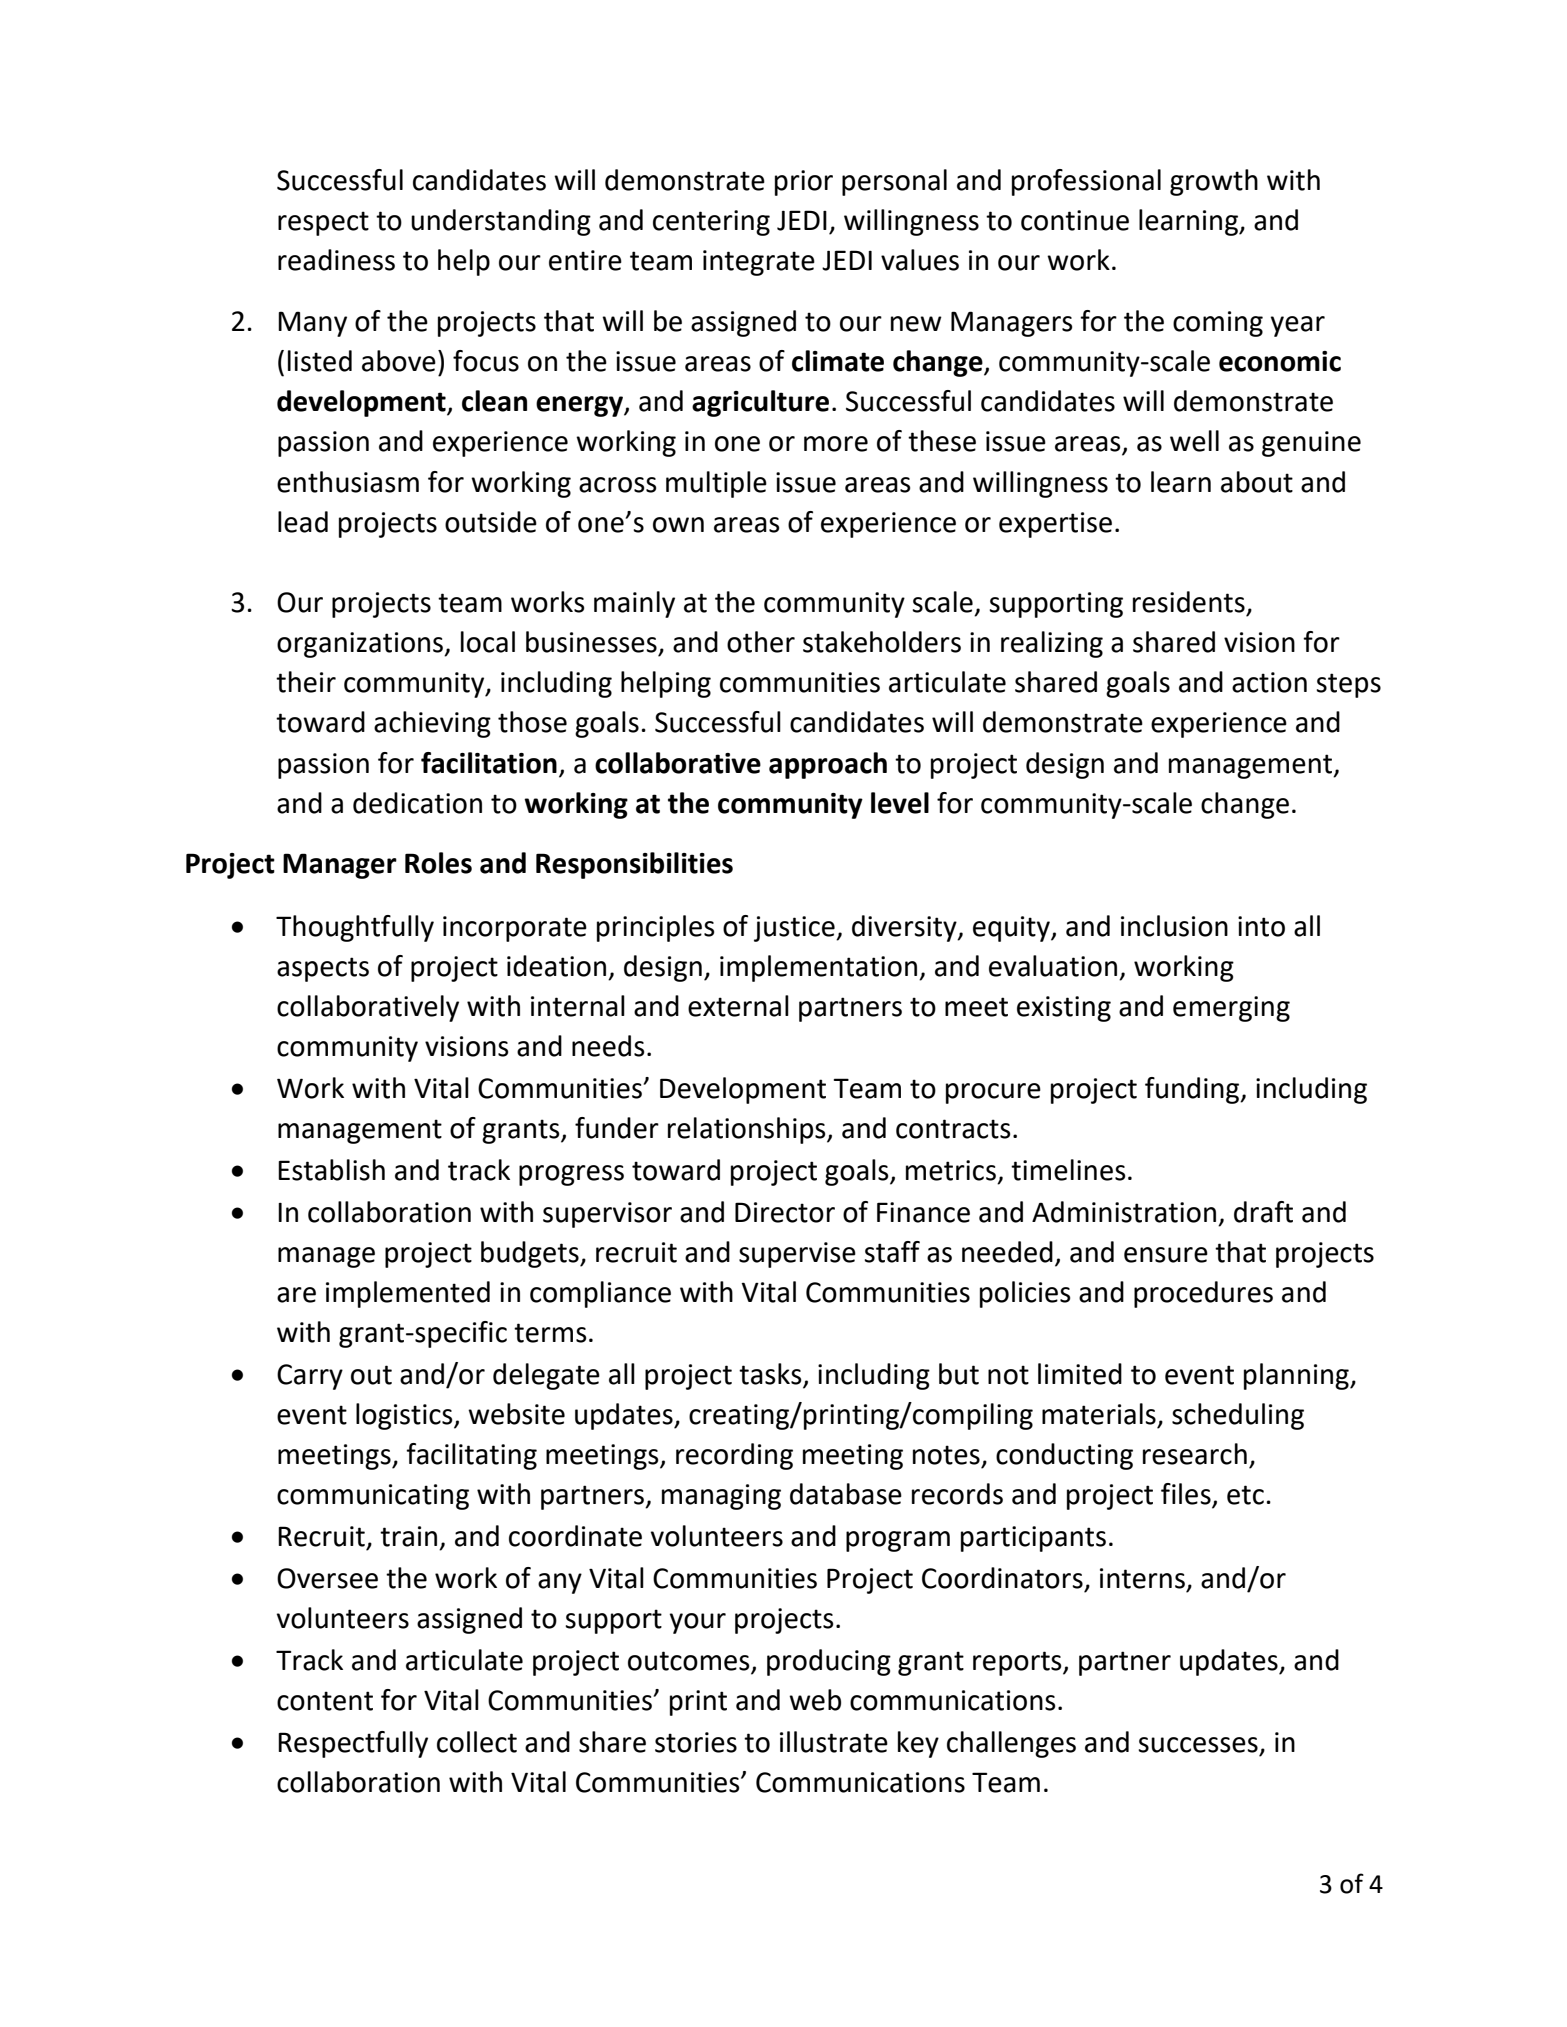 Image resolution: width=1567 pixels, height=2027 pixels. What do you see at coordinates (1189, 602) in the screenshot?
I see `residents` at bounding box center [1189, 602].
